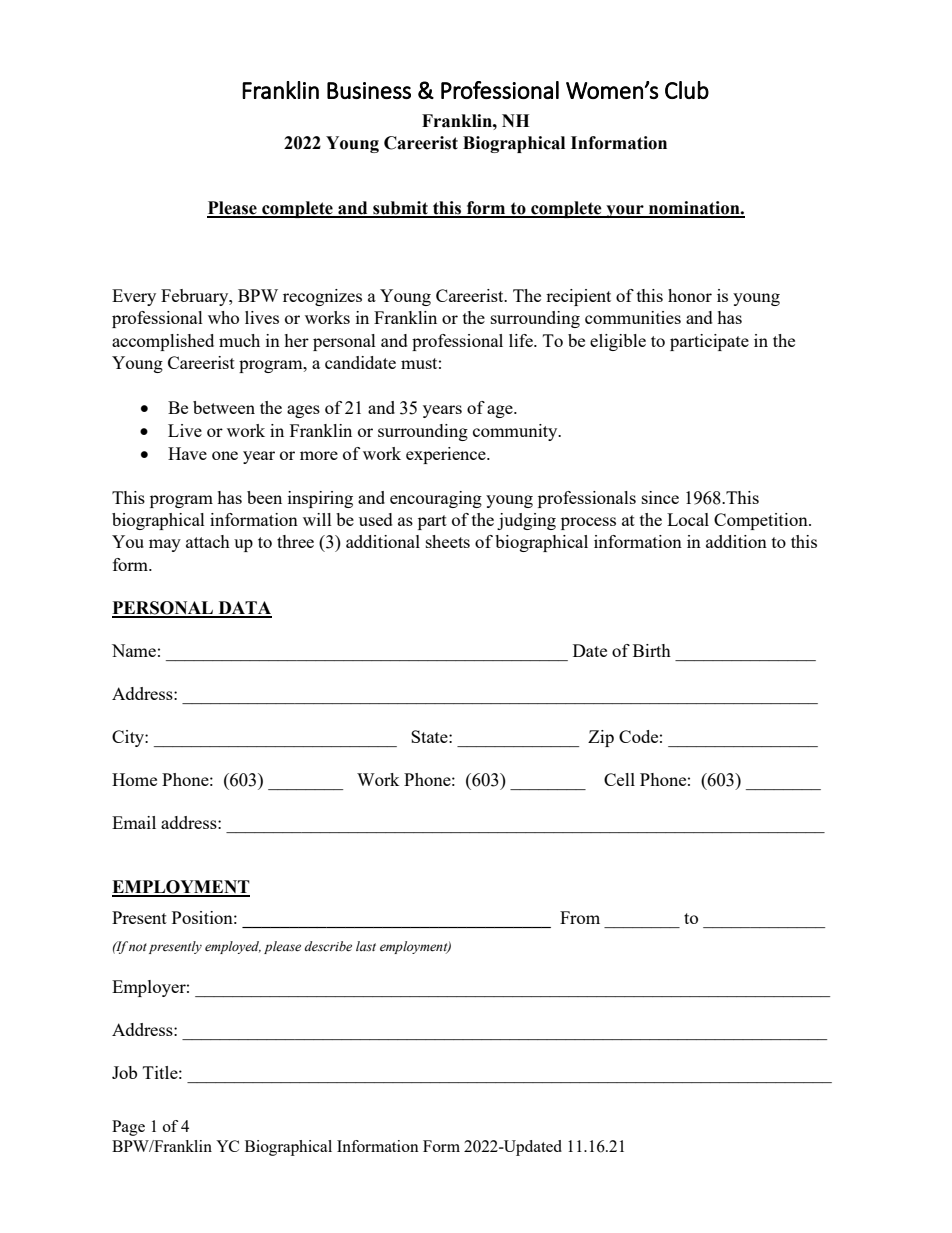 The image size is (952, 1233). Describe the element at coordinates (366, 946) in the image. I see `last` at that location.
